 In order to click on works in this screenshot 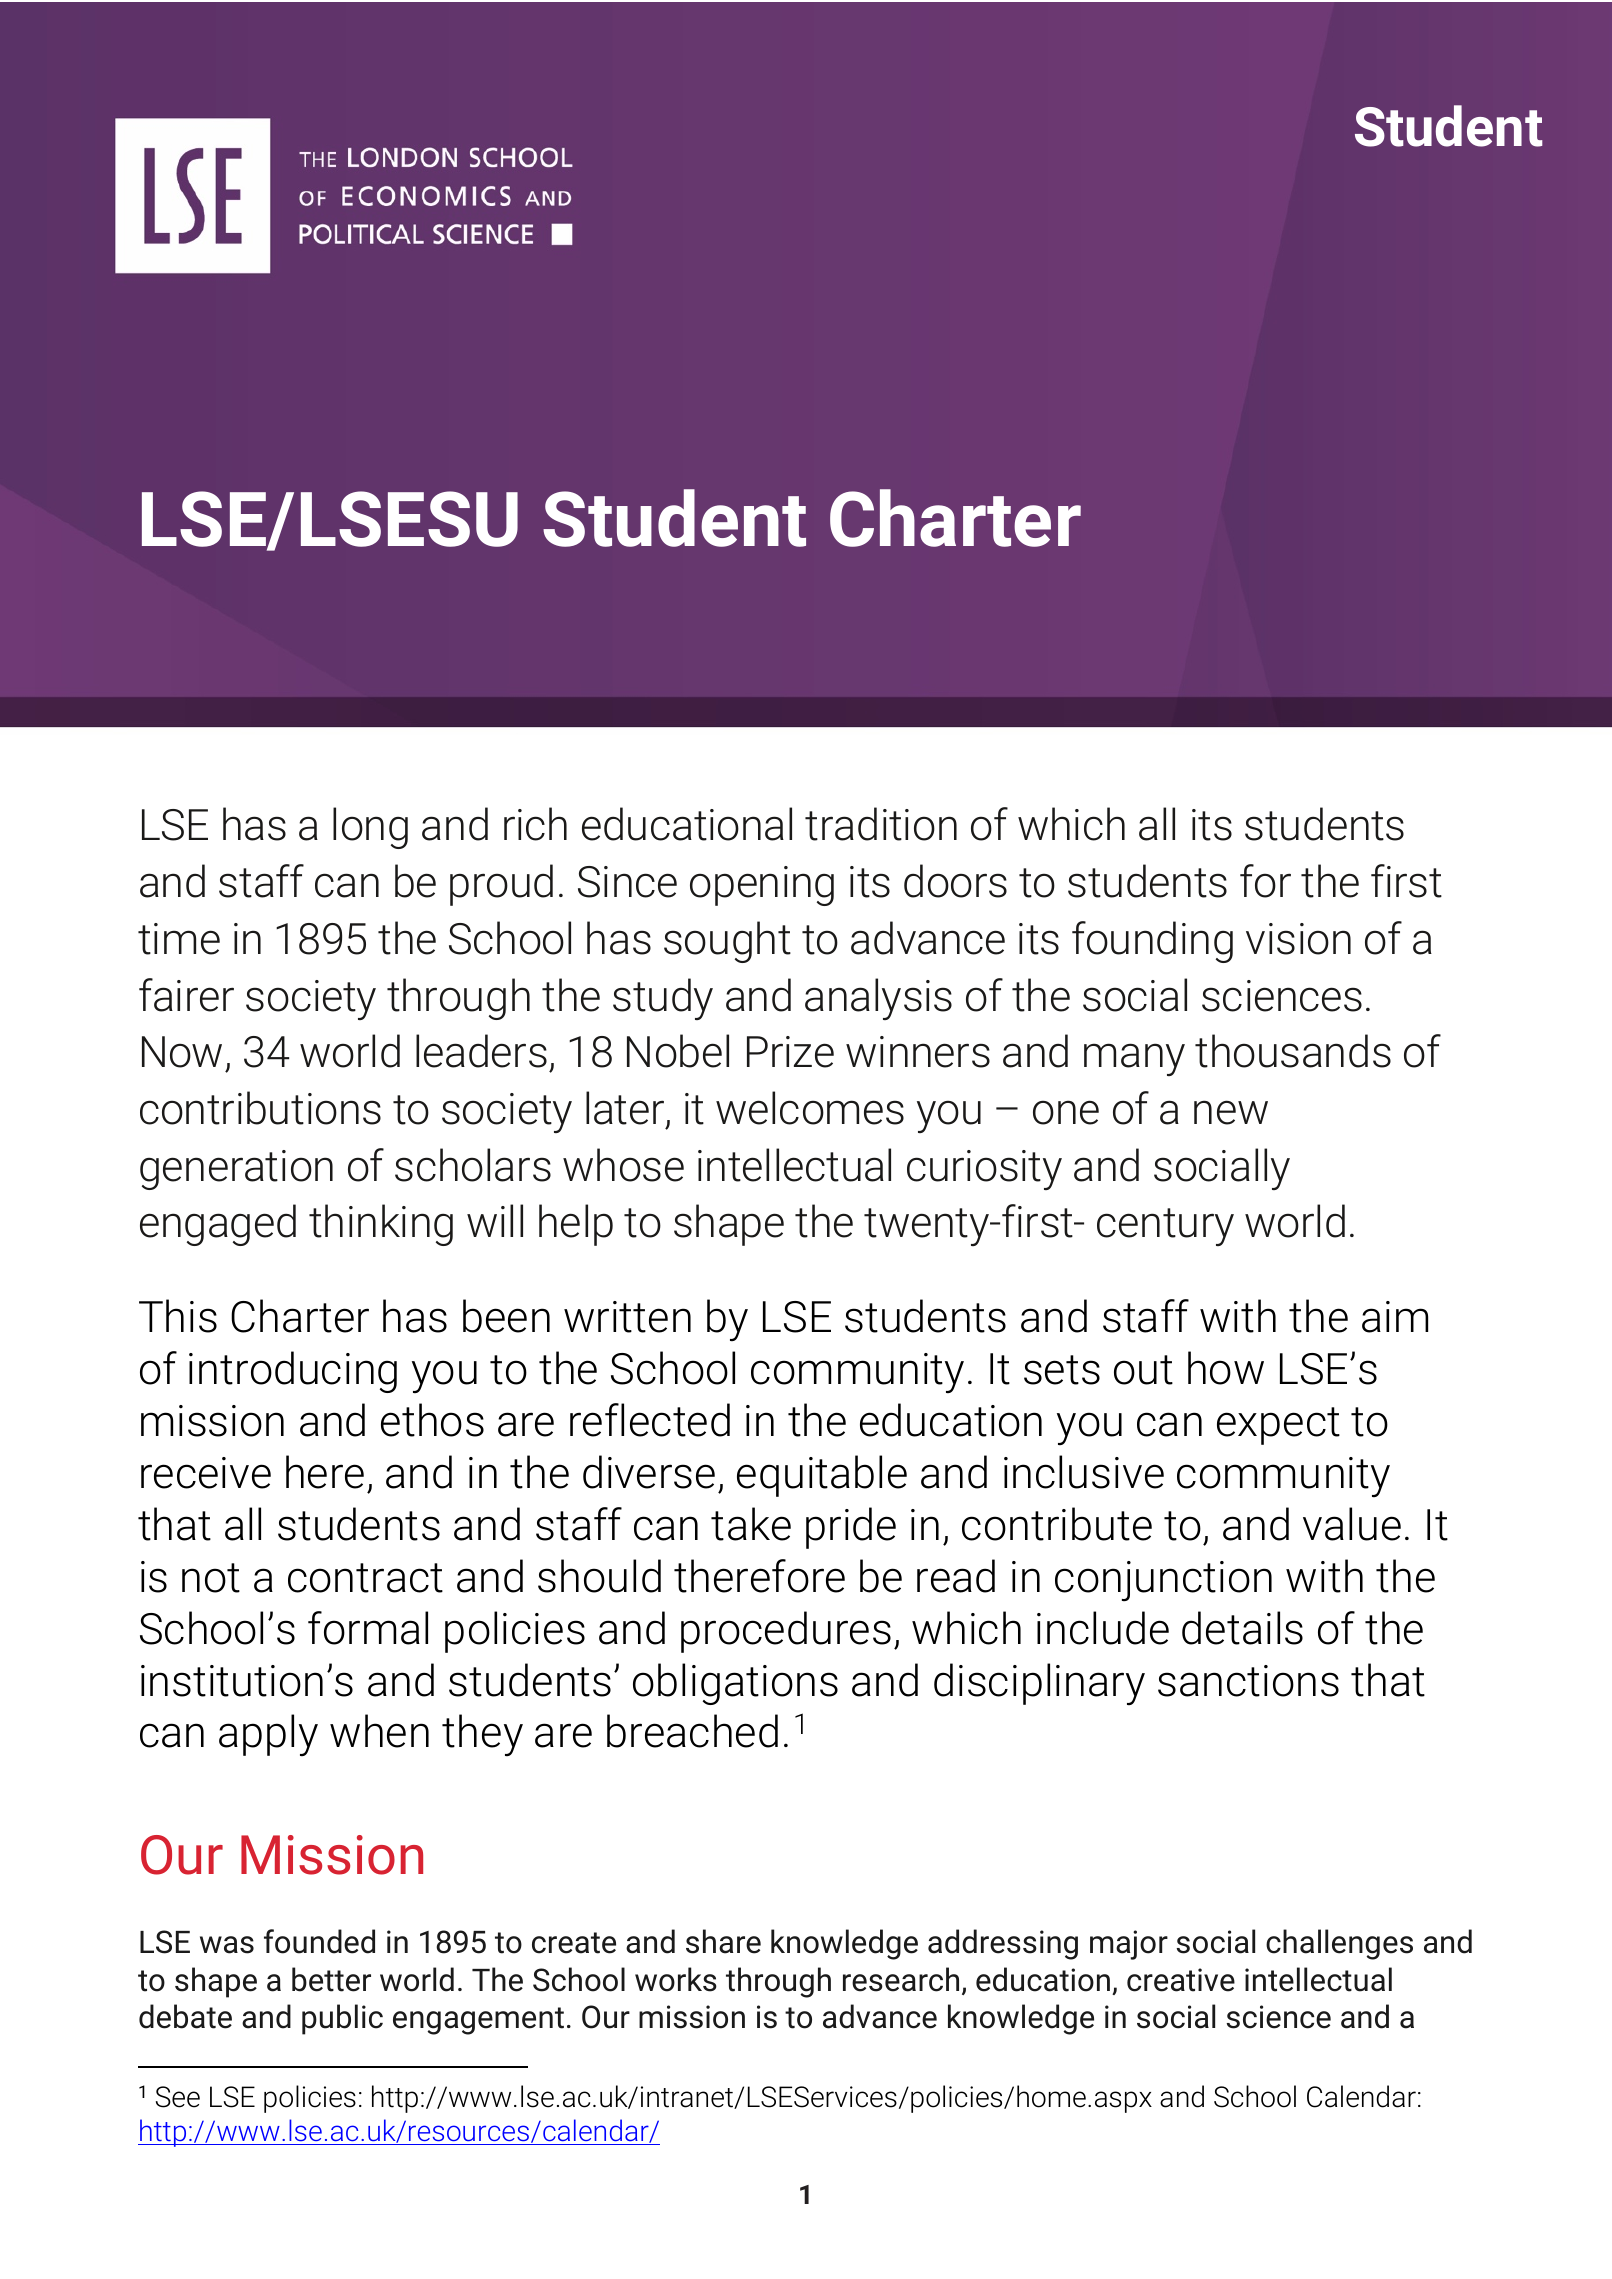, I will do `click(676, 1979)`.
